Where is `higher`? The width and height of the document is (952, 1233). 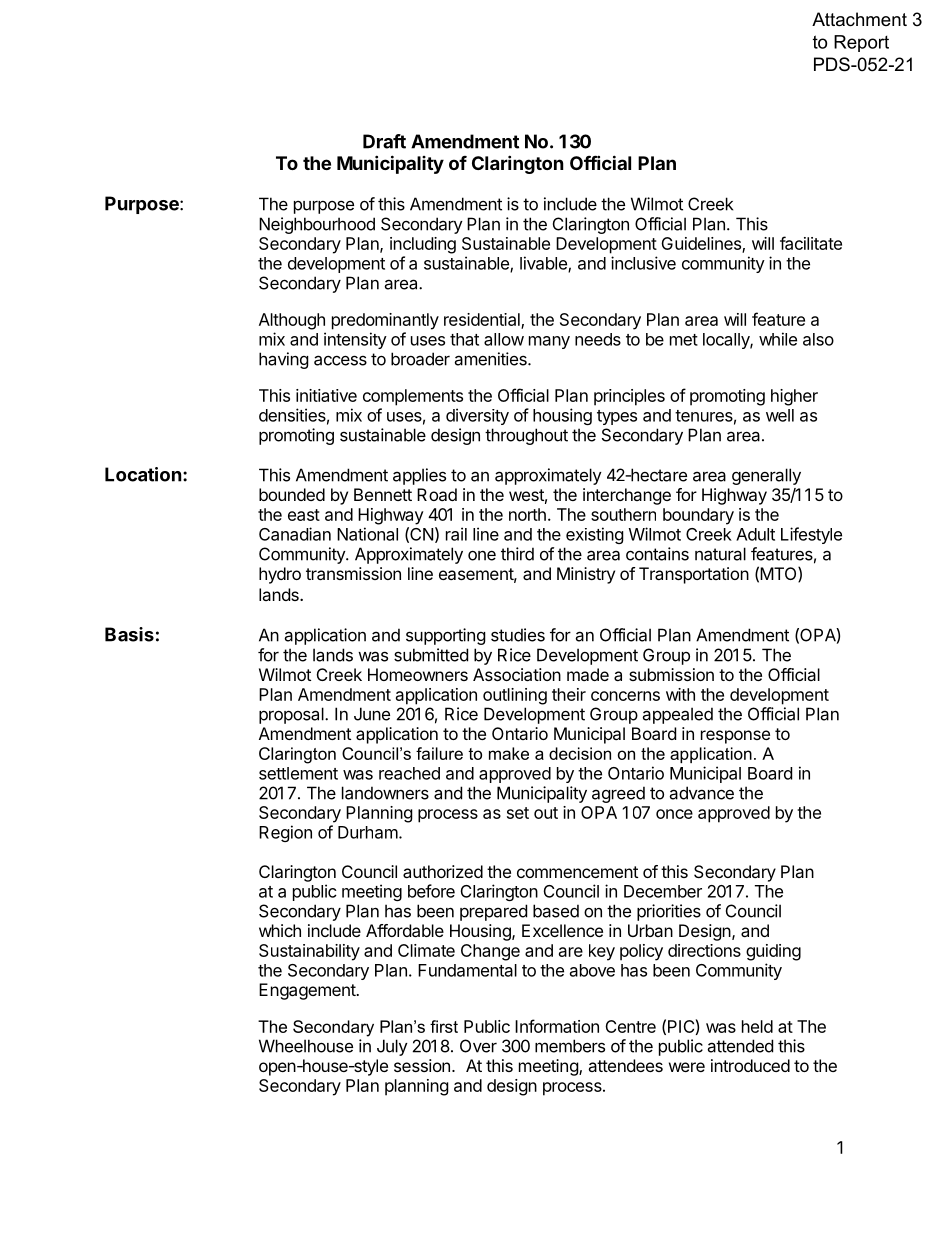
higher is located at coordinates (794, 397).
